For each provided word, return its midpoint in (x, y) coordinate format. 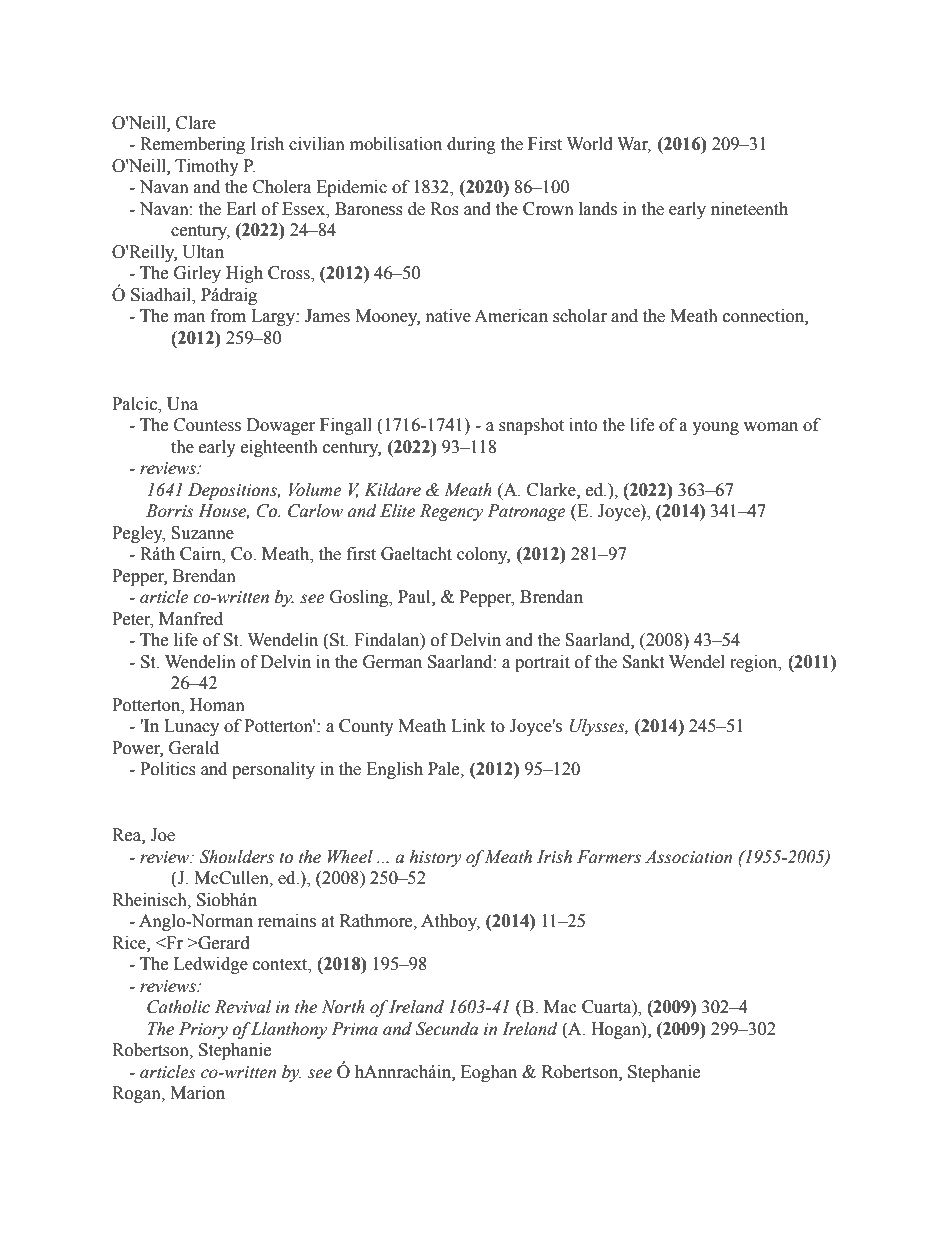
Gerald (194, 748)
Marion (197, 1093)
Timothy (207, 167)
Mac (560, 1007)
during (471, 145)
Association (688, 857)
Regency (451, 512)
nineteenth (749, 209)
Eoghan (489, 1073)
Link (468, 725)
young (715, 428)
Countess (207, 425)
